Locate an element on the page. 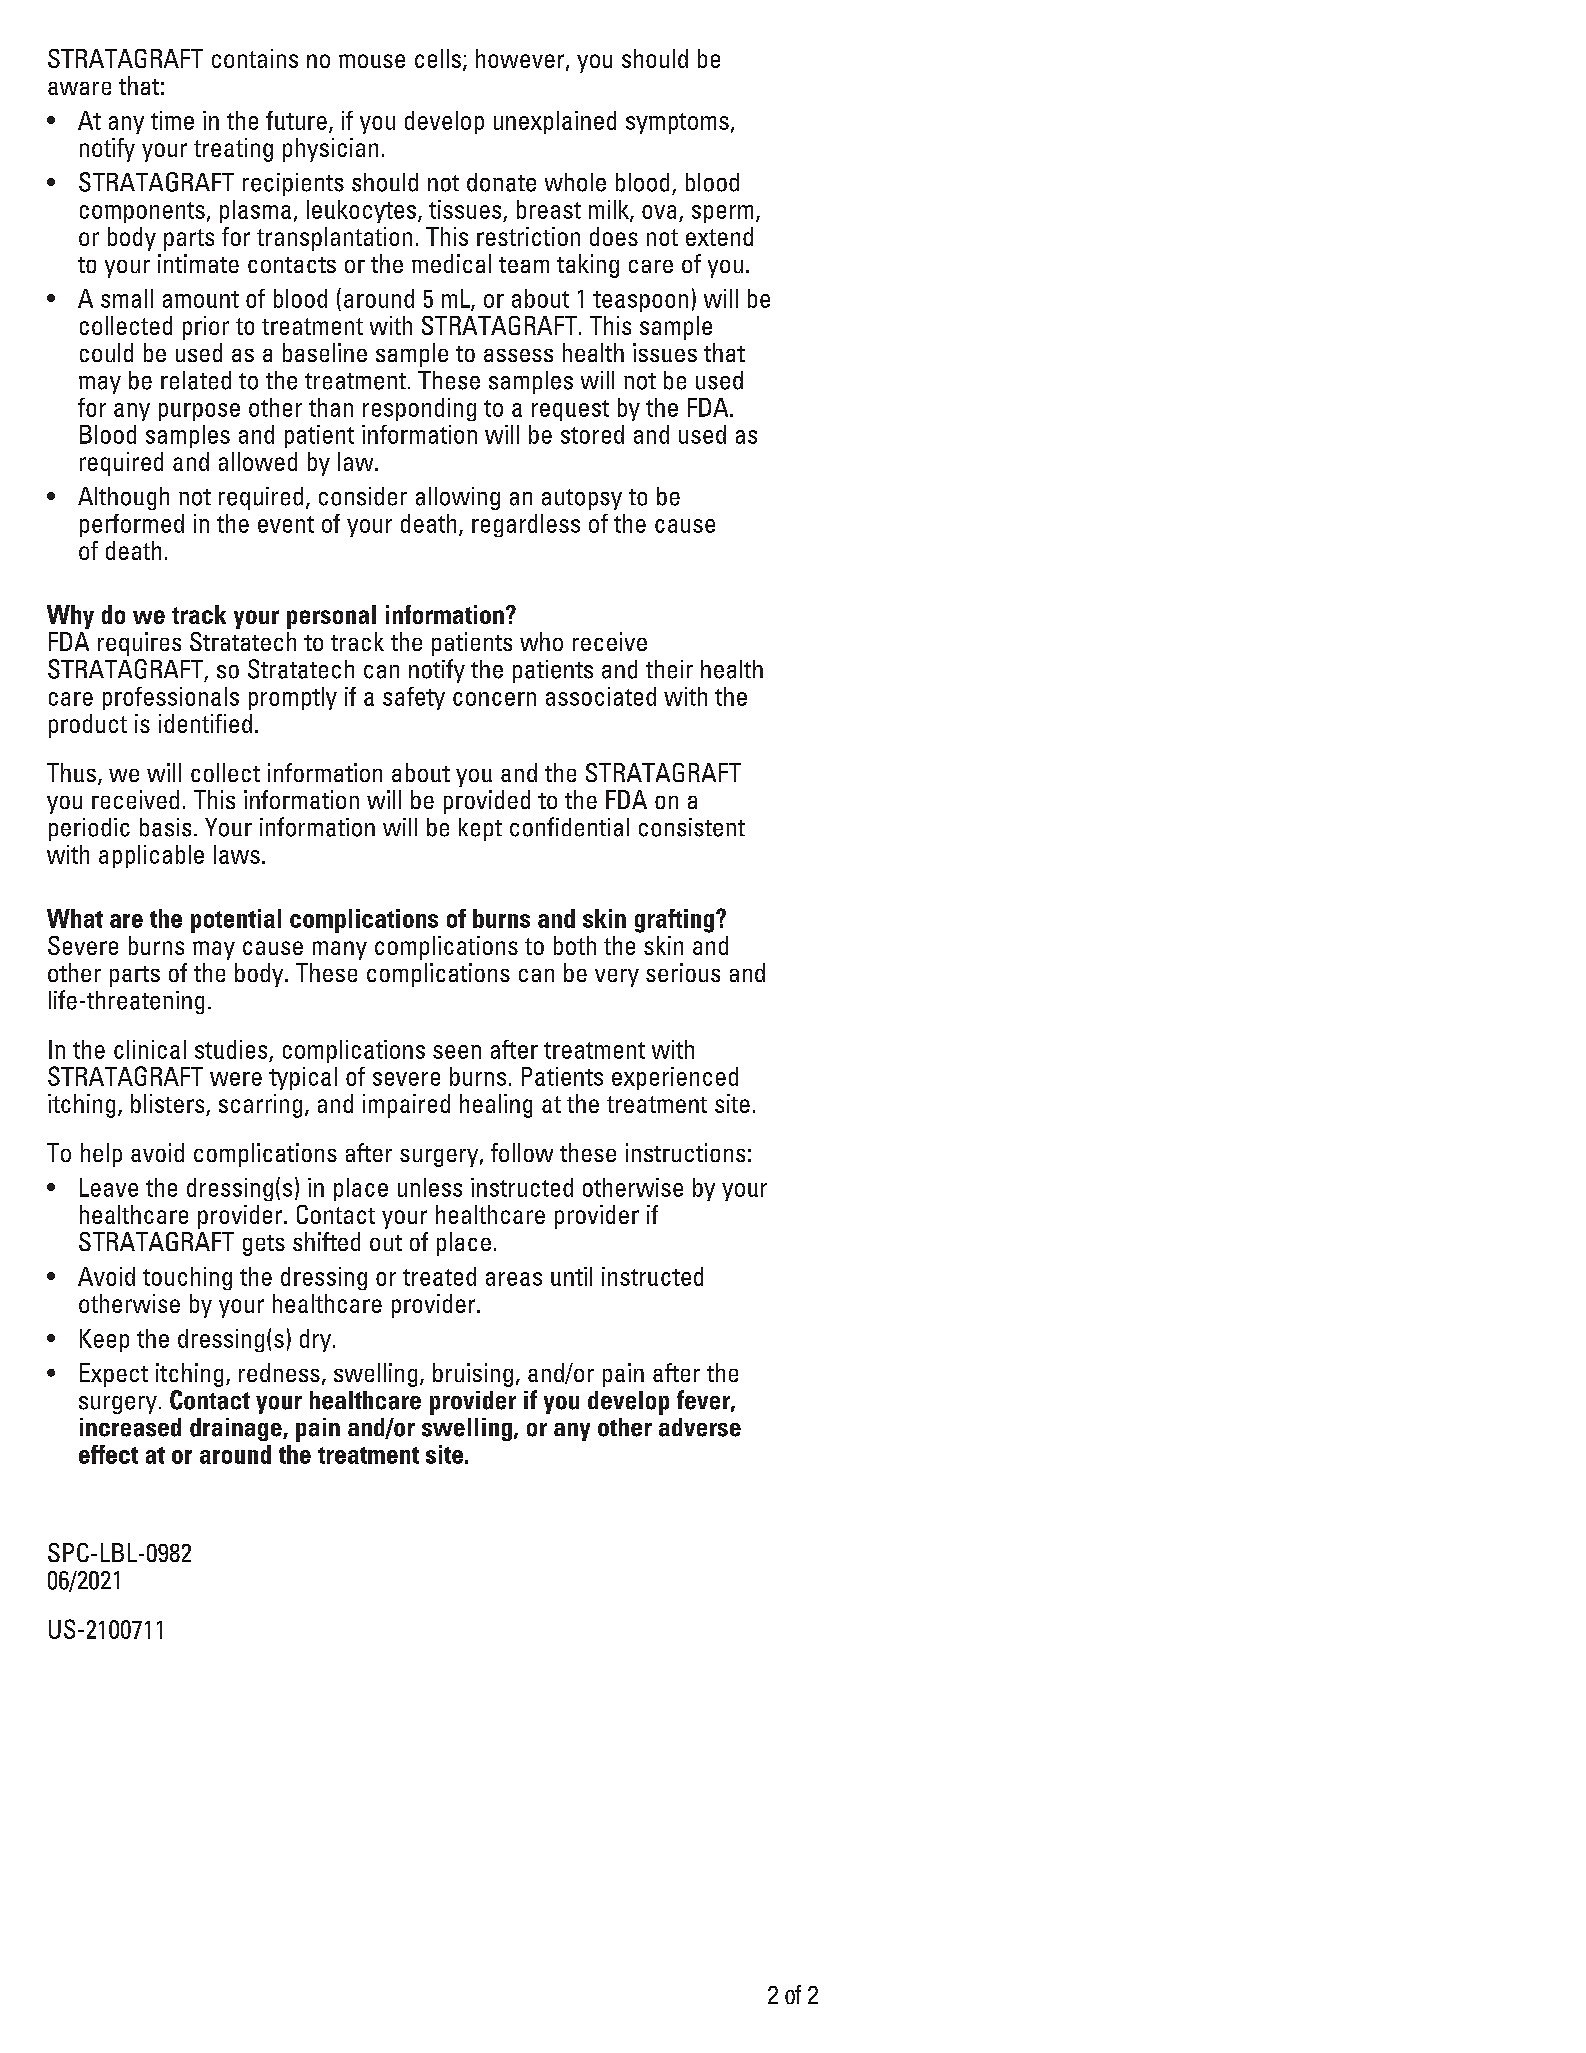 Image resolution: width=1586 pixels, height=2053 pixels. mouse is located at coordinates (372, 61).
